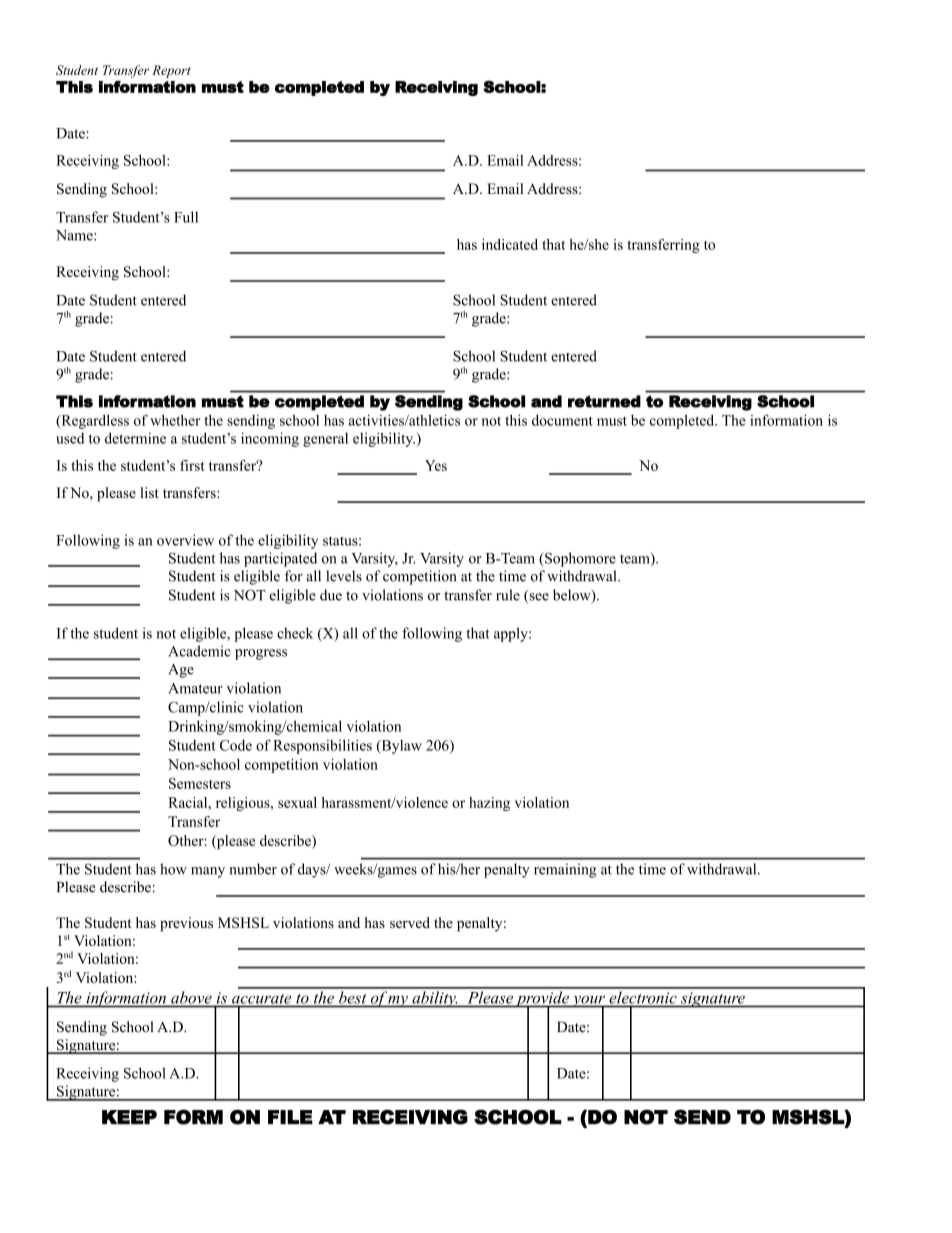 This screenshot has width=952, height=1233. I want to click on Report, so click(171, 71).
